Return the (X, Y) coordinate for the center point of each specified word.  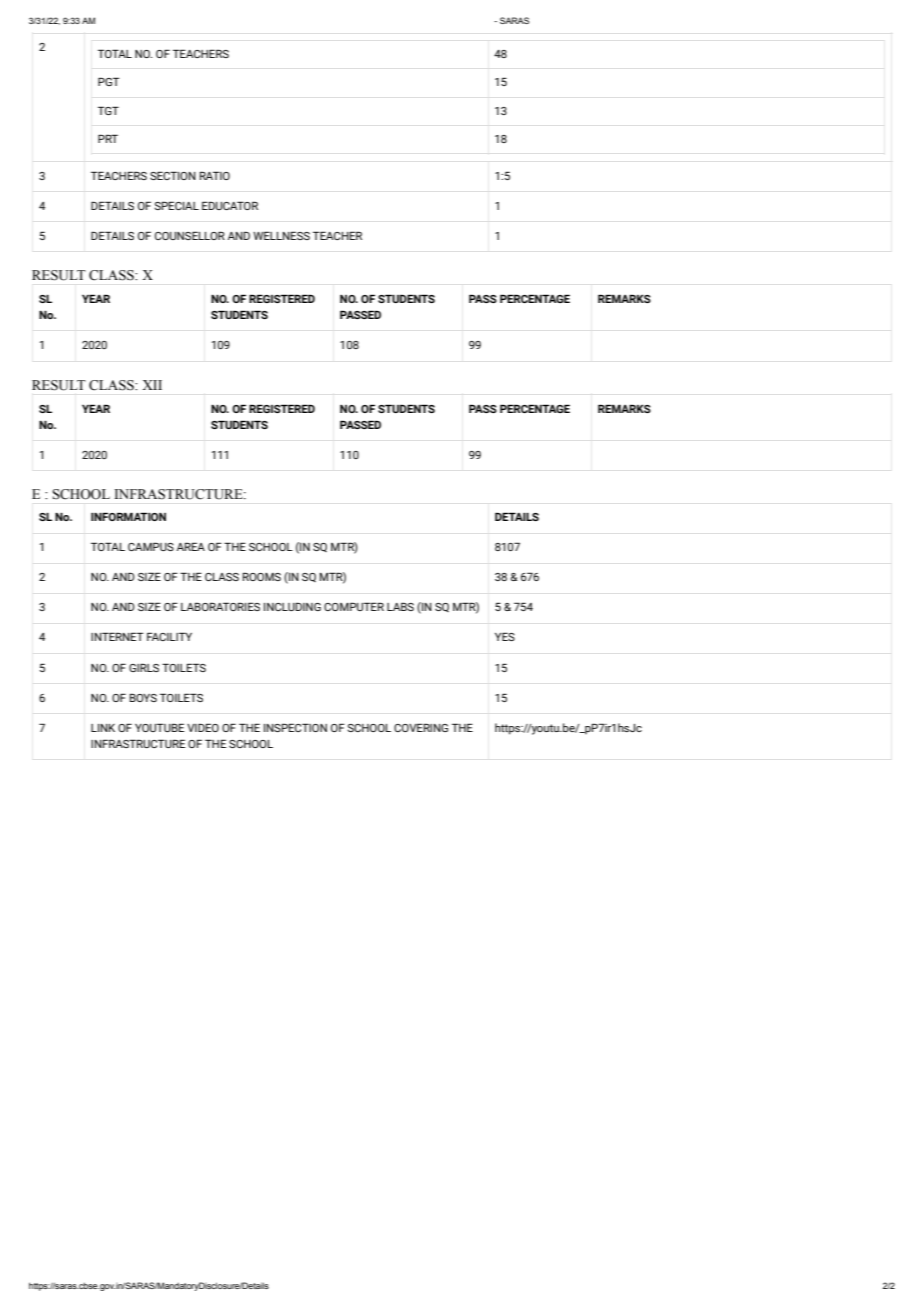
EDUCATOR (230, 205)
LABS (400, 606)
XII (152, 385)
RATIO (215, 175)
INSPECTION (295, 727)
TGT (108, 110)
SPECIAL (176, 205)
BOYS (143, 697)
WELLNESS (281, 235)
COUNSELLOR (190, 235)
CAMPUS (151, 546)
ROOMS (262, 576)
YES (505, 636)
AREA (191, 546)
